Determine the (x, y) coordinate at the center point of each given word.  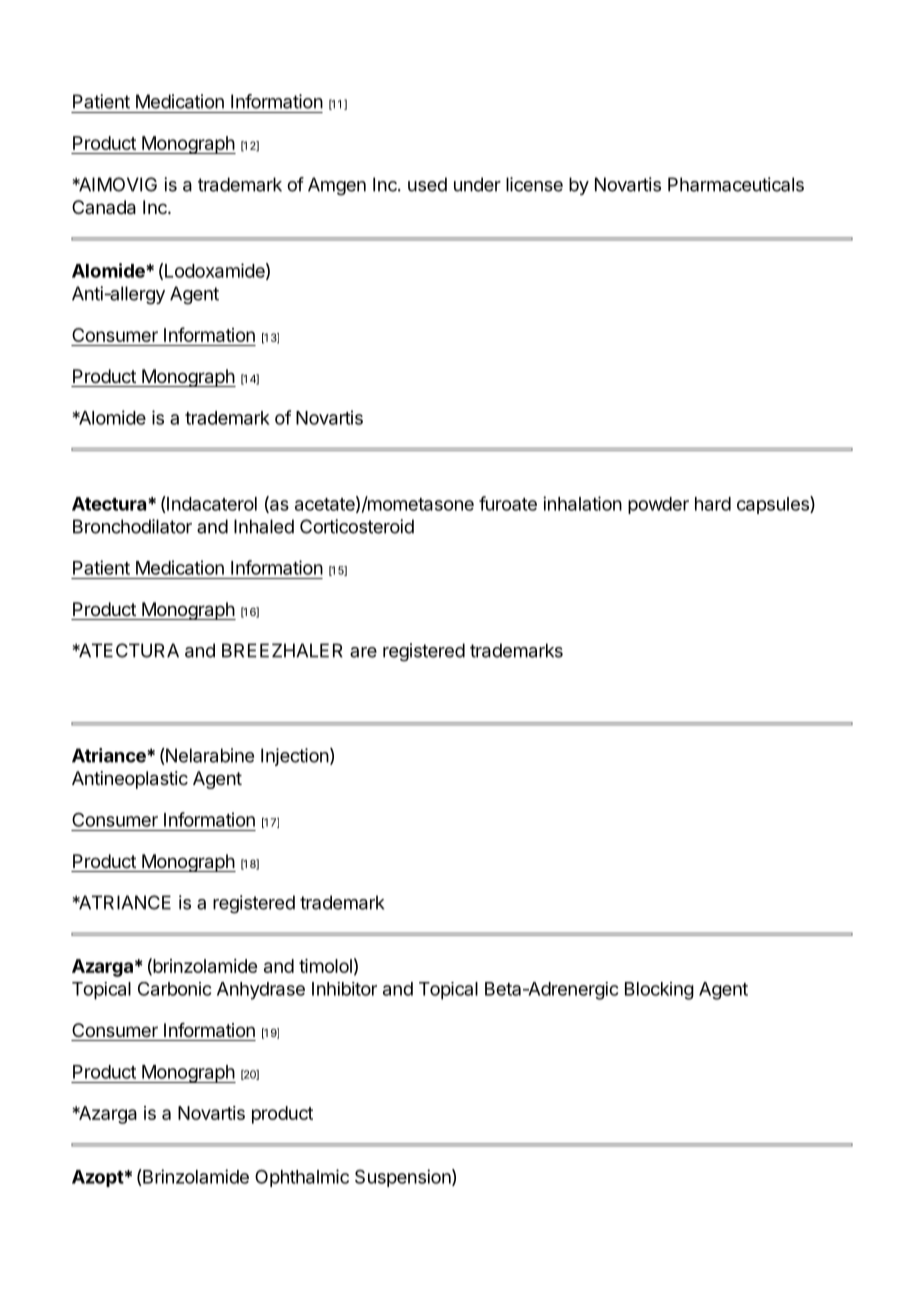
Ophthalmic (302, 1178)
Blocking (659, 991)
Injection (295, 757)
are (363, 652)
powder (658, 505)
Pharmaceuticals (736, 184)
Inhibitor (344, 989)
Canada (104, 207)
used (427, 184)
